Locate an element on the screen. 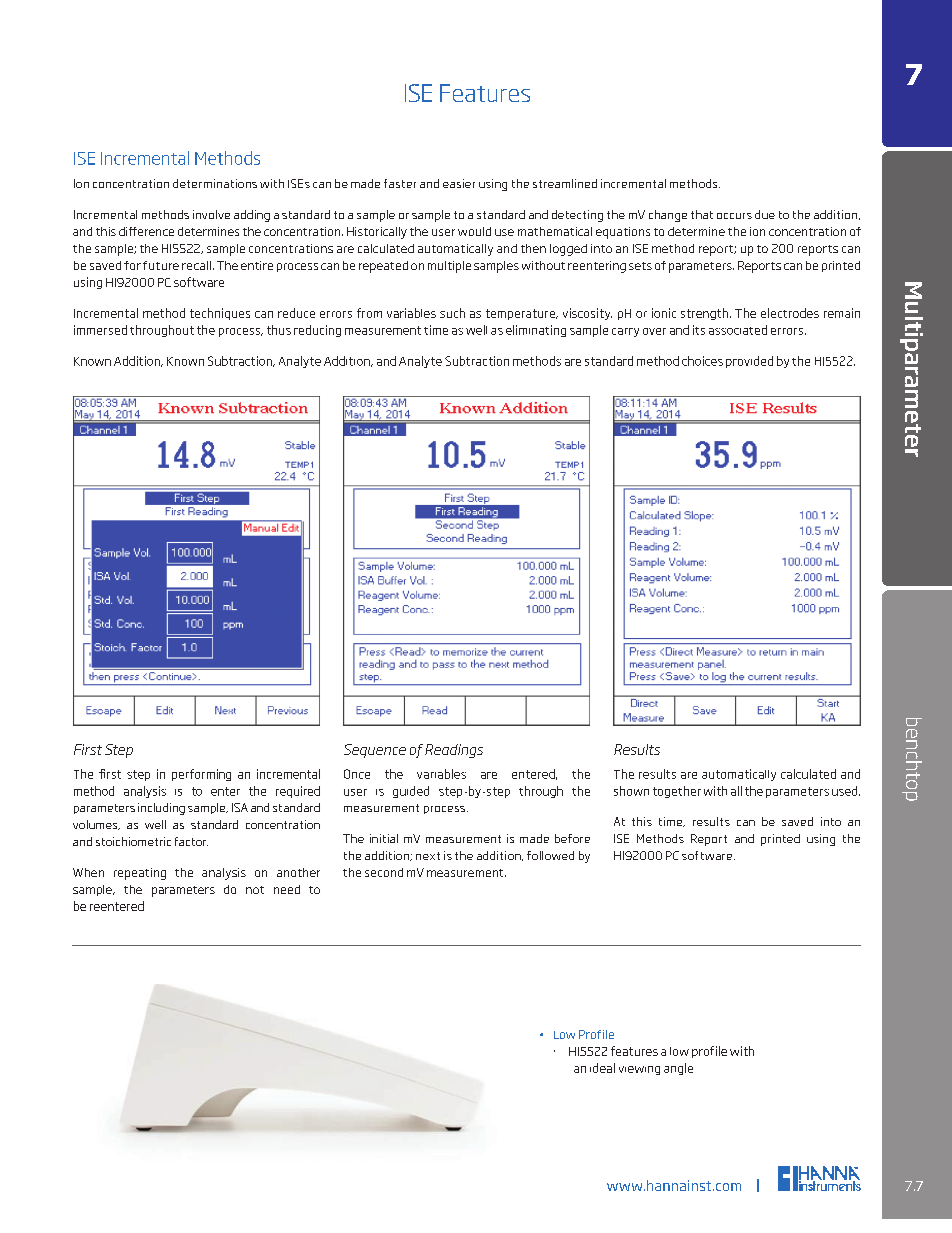 This screenshot has height=1233, width=952. need is located at coordinates (287, 889).
